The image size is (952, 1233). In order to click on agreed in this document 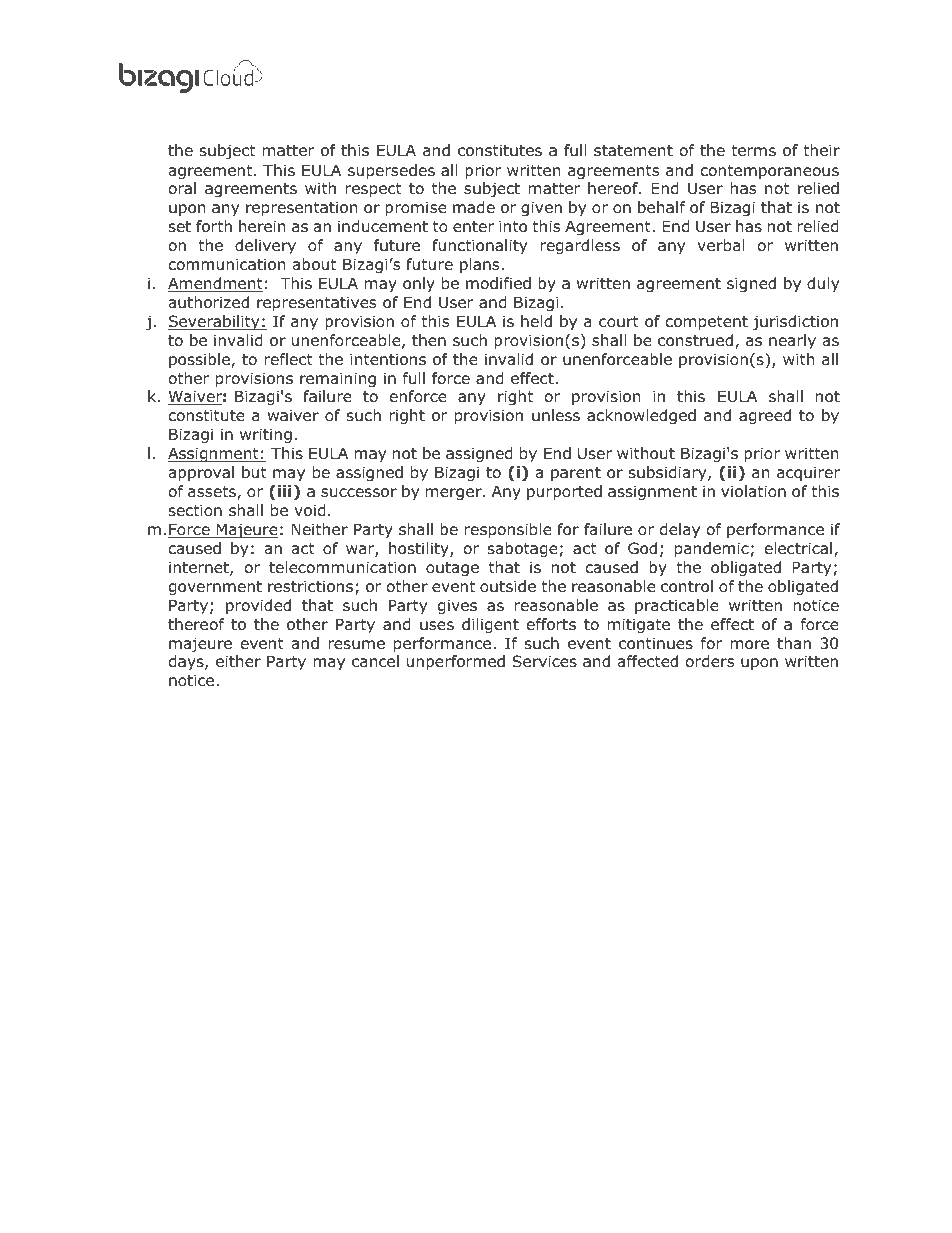, I will do `click(765, 416)`.
